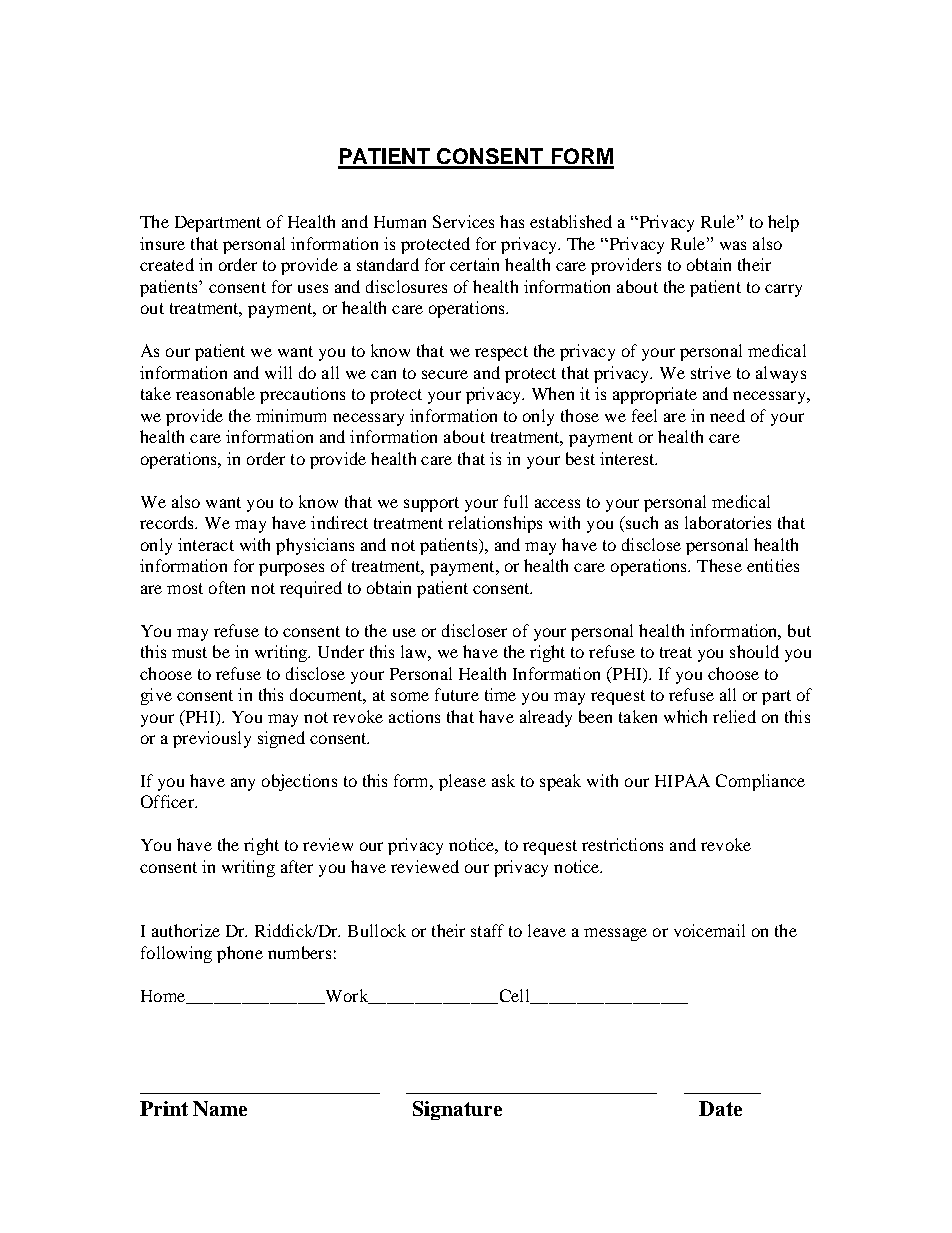 This screenshot has height=1233, width=952. What do you see at coordinates (186, 930) in the screenshot?
I see `authorize` at bounding box center [186, 930].
